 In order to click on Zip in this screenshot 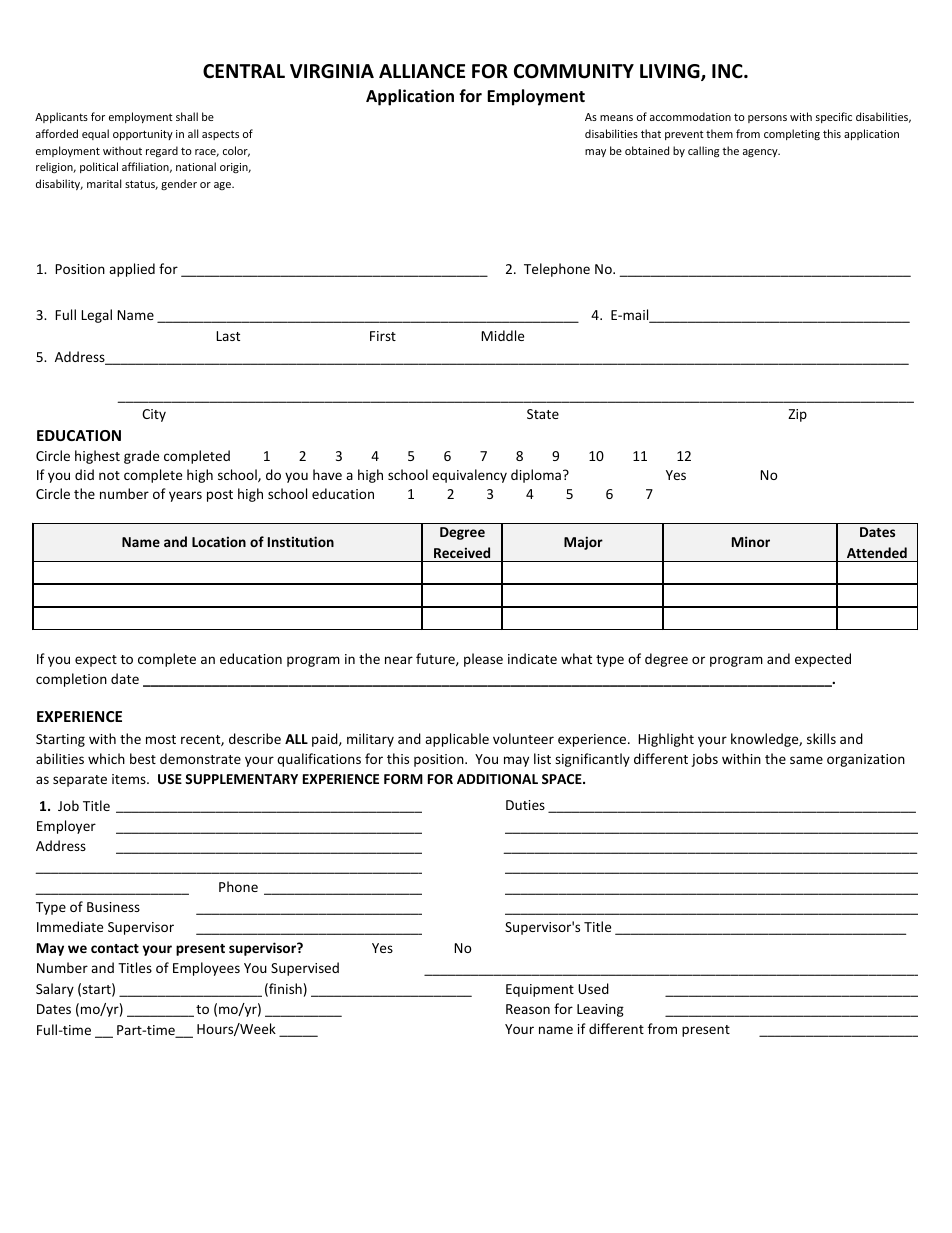, I will do `click(797, 415)`.
